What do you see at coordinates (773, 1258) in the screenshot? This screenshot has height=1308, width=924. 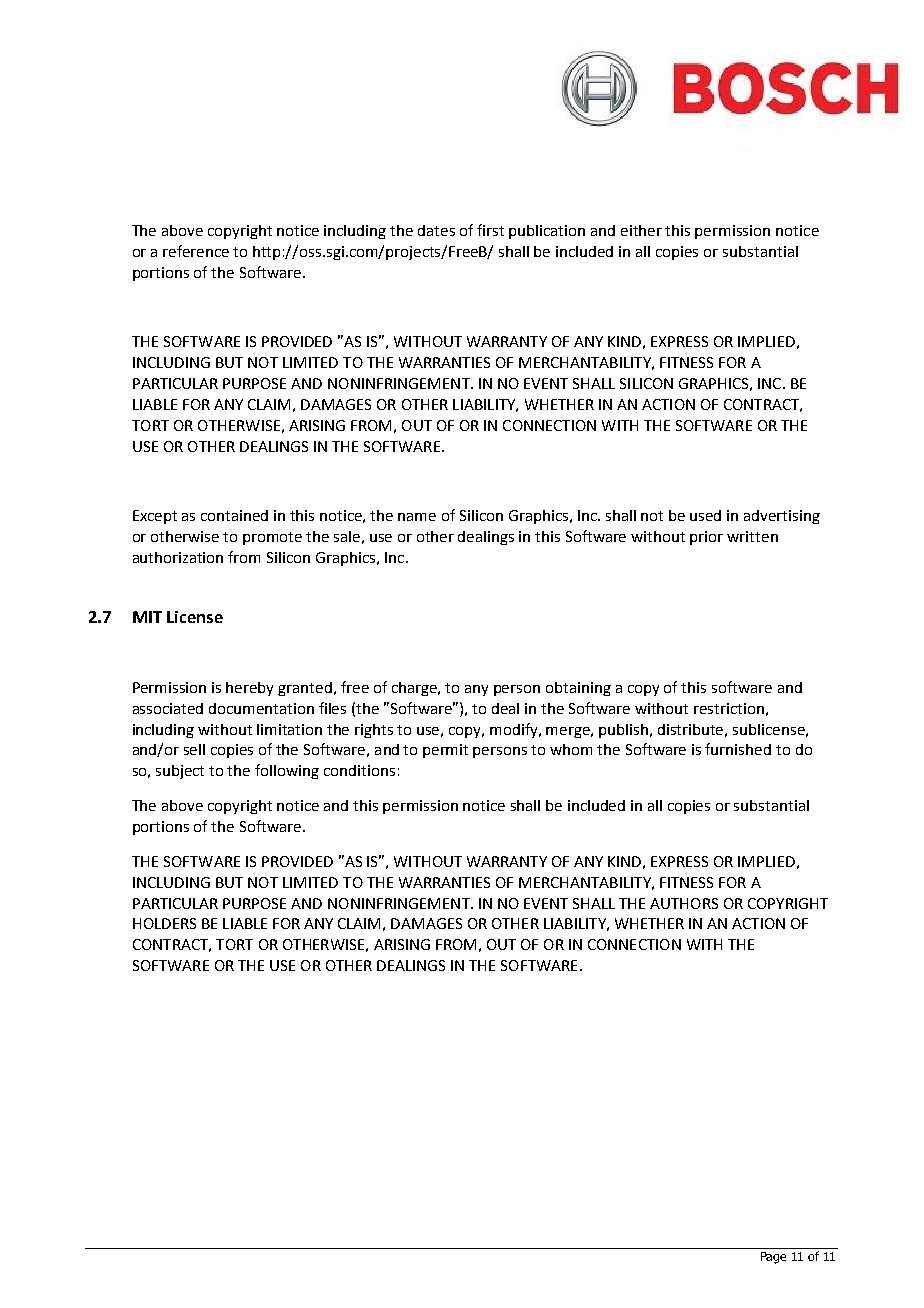 I see `Page` at bounding box center [773, 1258].
